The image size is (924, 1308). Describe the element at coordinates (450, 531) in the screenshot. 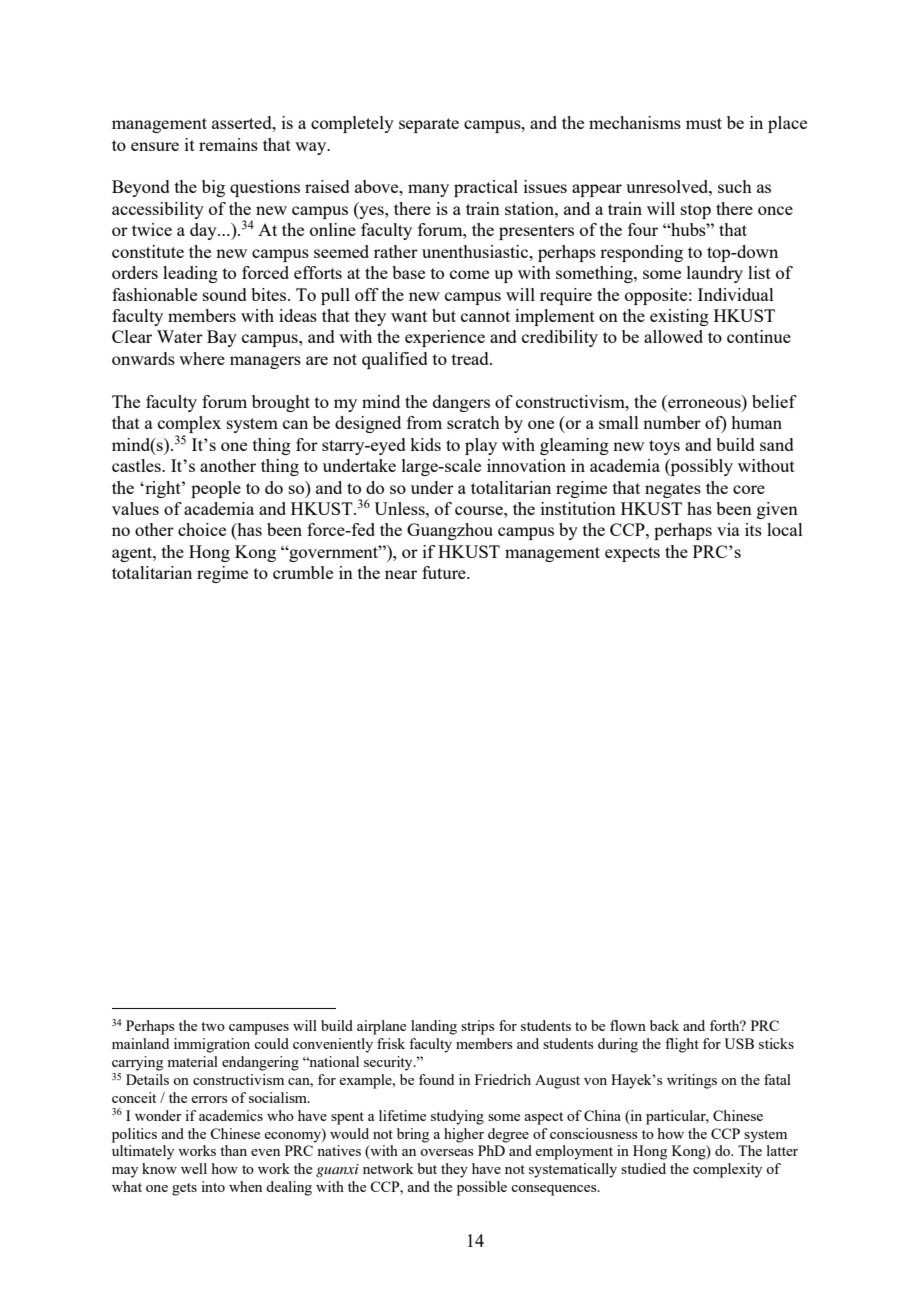

I see `Guangzhou` at that location.
